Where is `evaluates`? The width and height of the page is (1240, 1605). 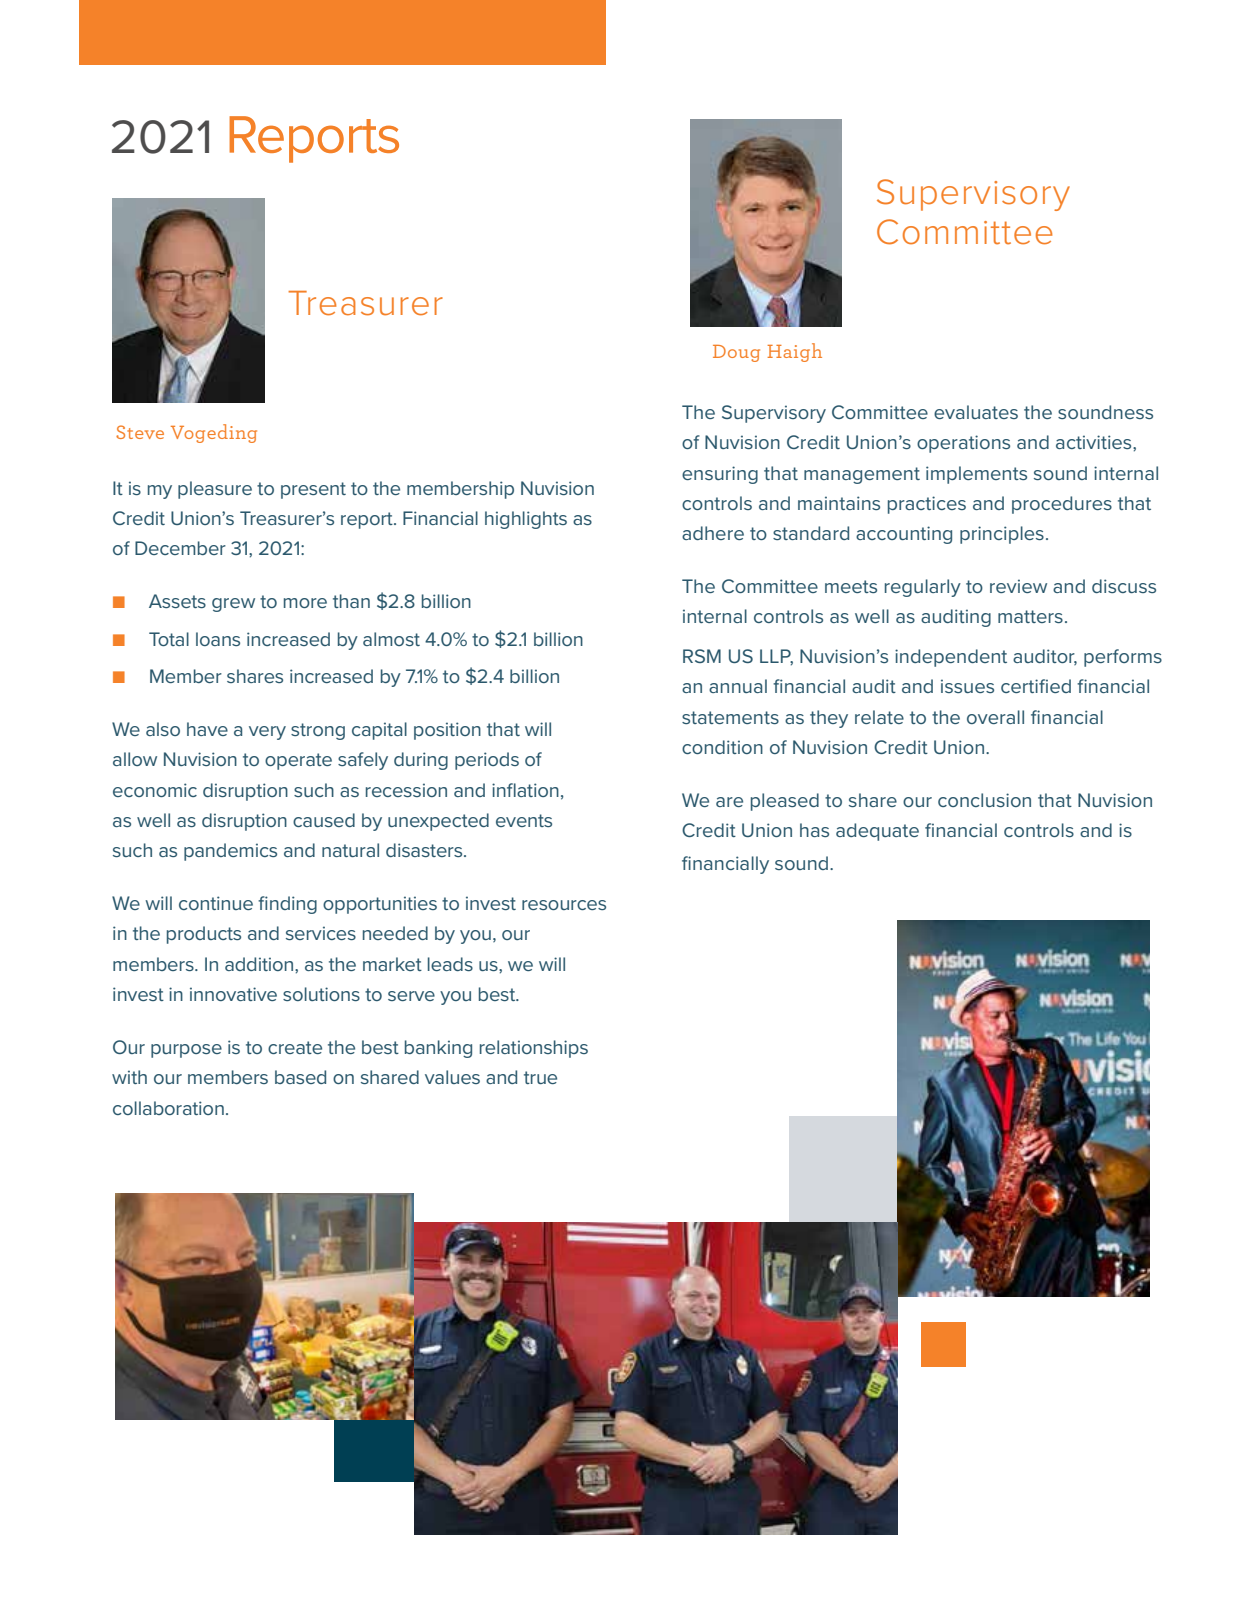
evaluates is located at coordinates (976, 412).
